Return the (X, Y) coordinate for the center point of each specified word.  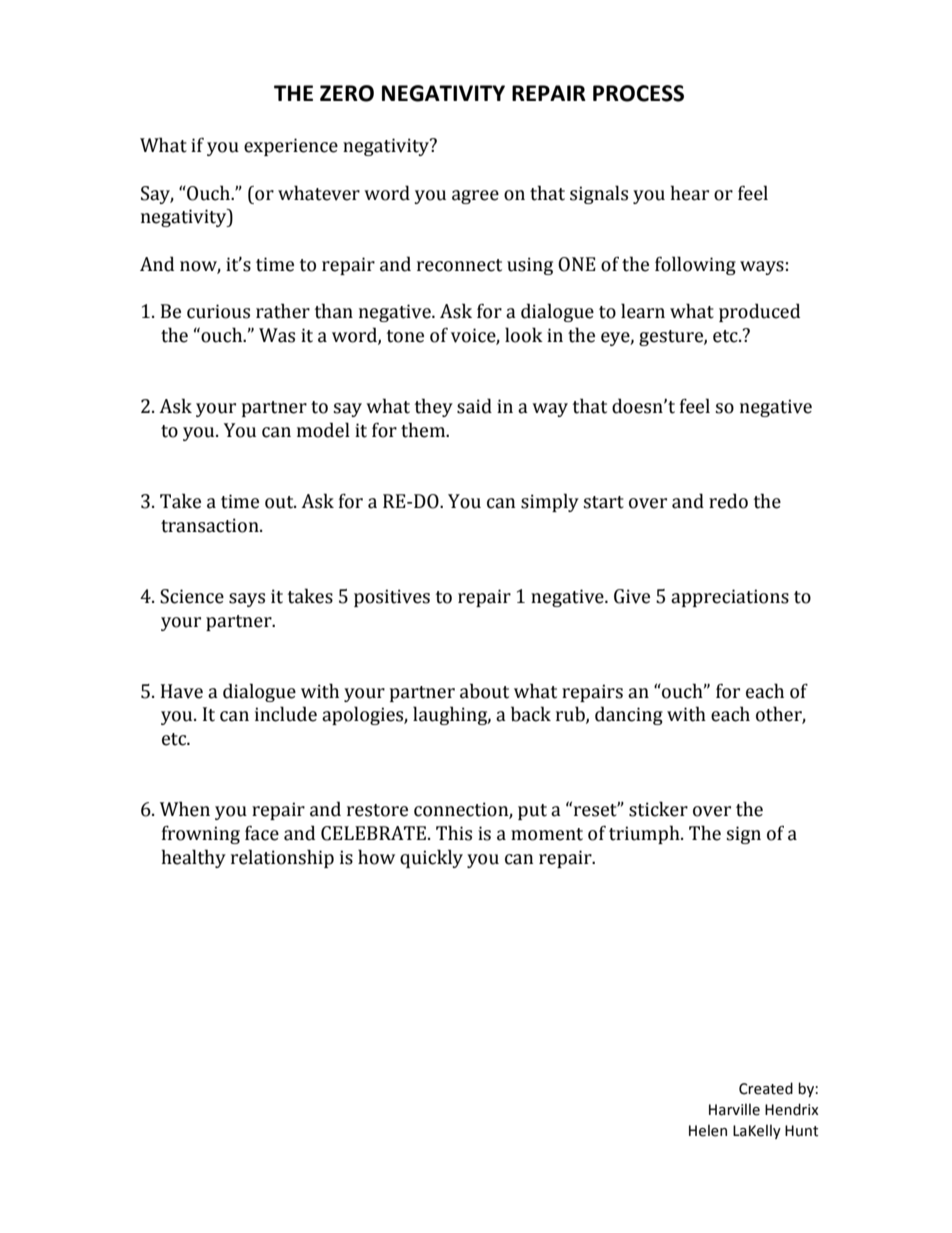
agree (475, 197)
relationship (282, 858)
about (484, 691)
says (247, 600)
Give (632, 596)
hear (690, 193)
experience (291, 147)
